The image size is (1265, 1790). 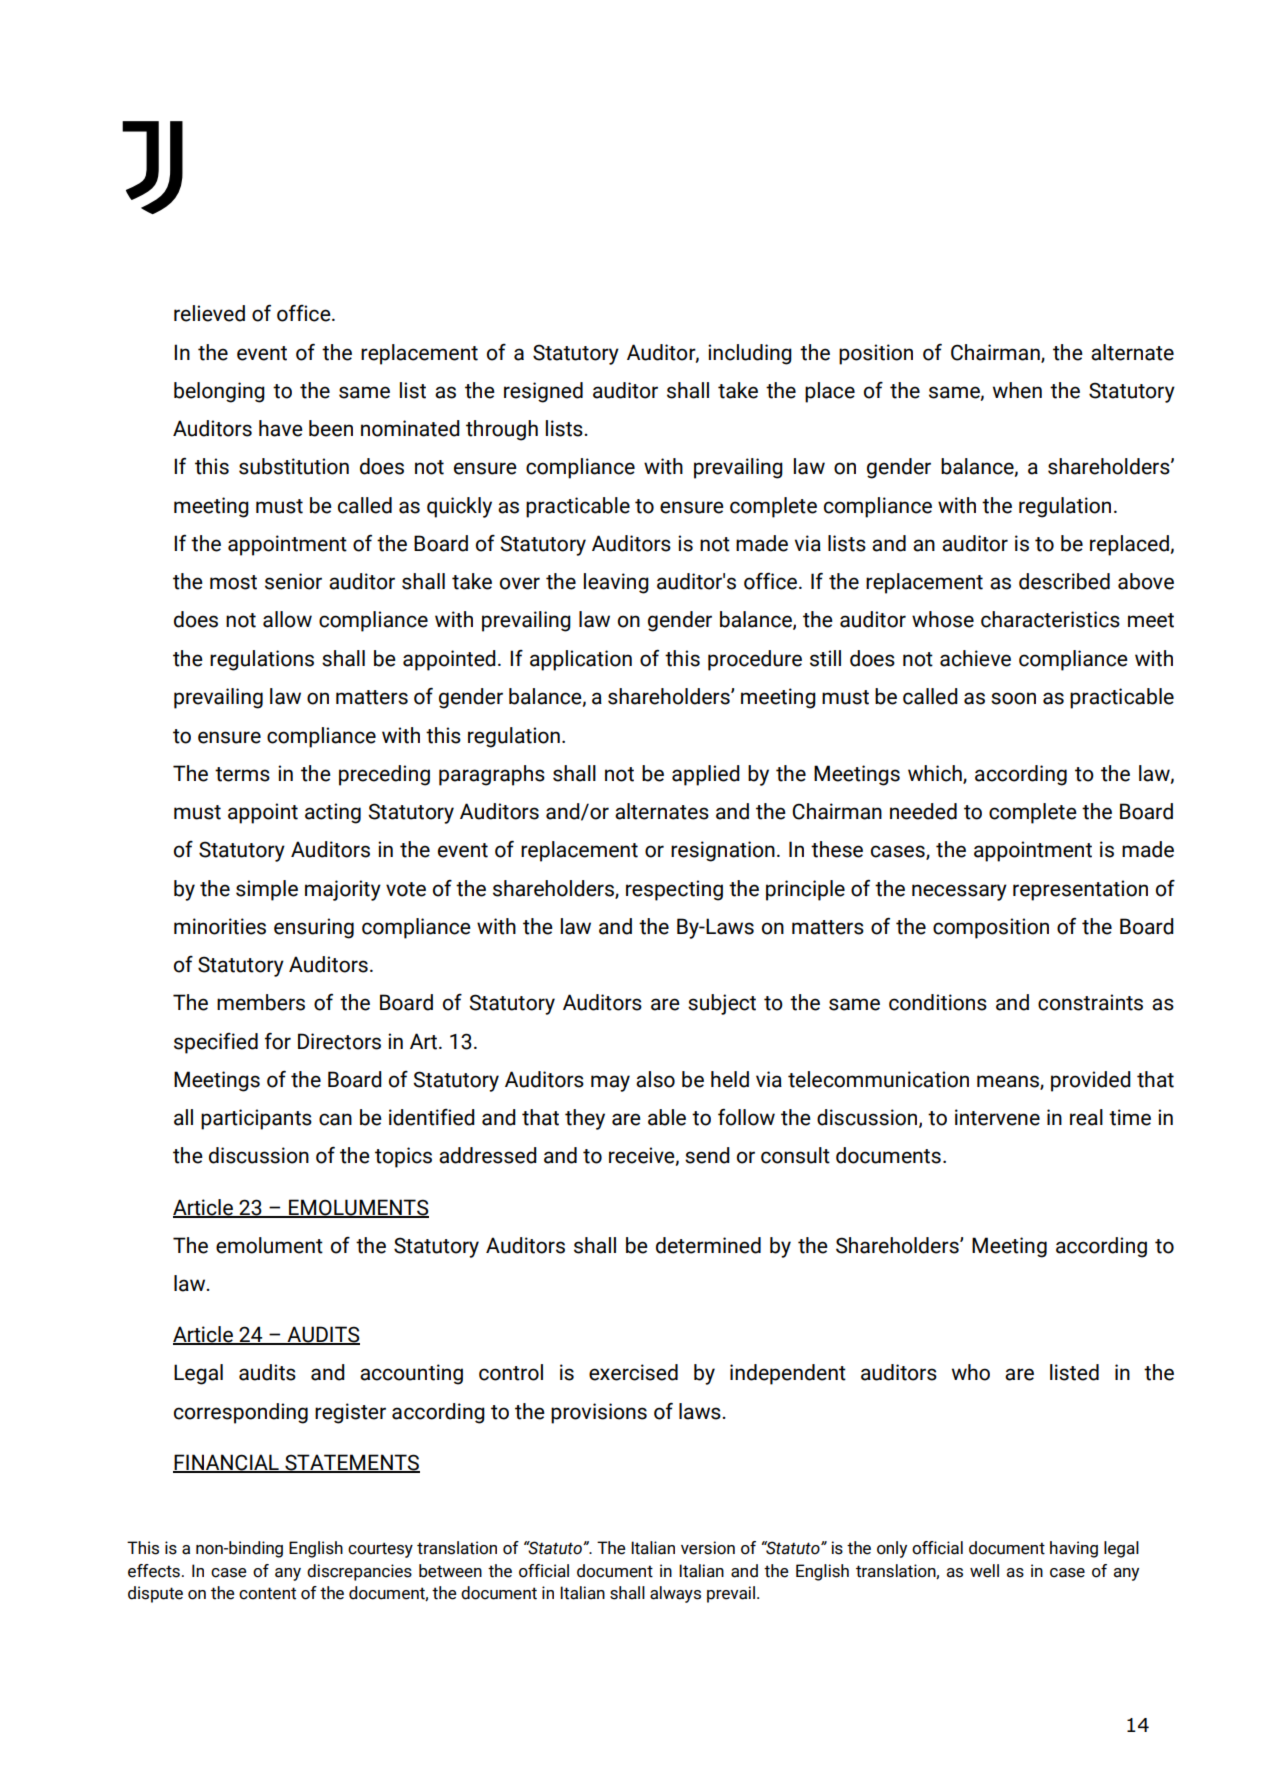 What do you see at coordinates (750, 354) in the screenshot?
I see `including` at bounding box center [750, 354].
